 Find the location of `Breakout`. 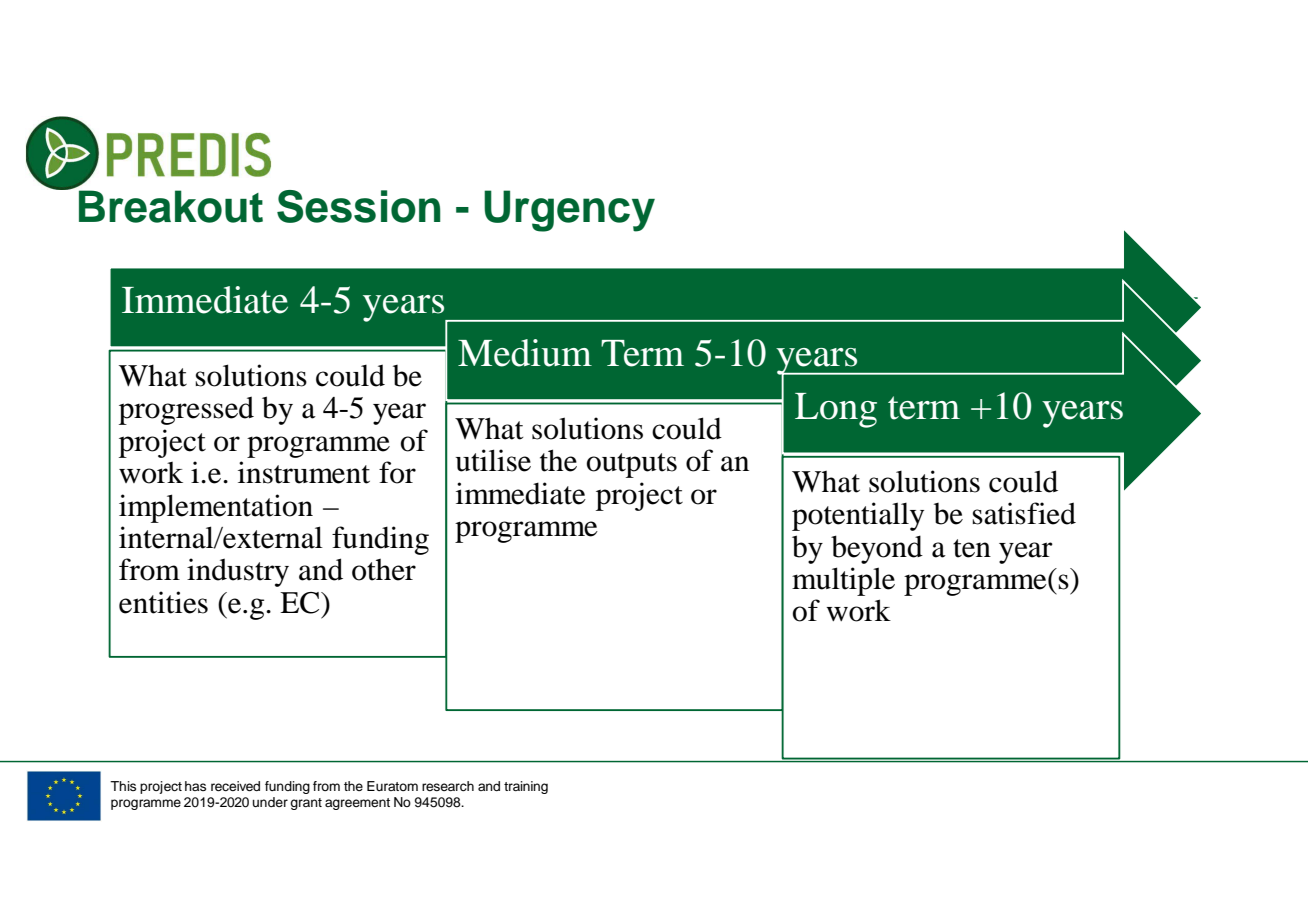

Breakout is located at coordinates (171, 206).
